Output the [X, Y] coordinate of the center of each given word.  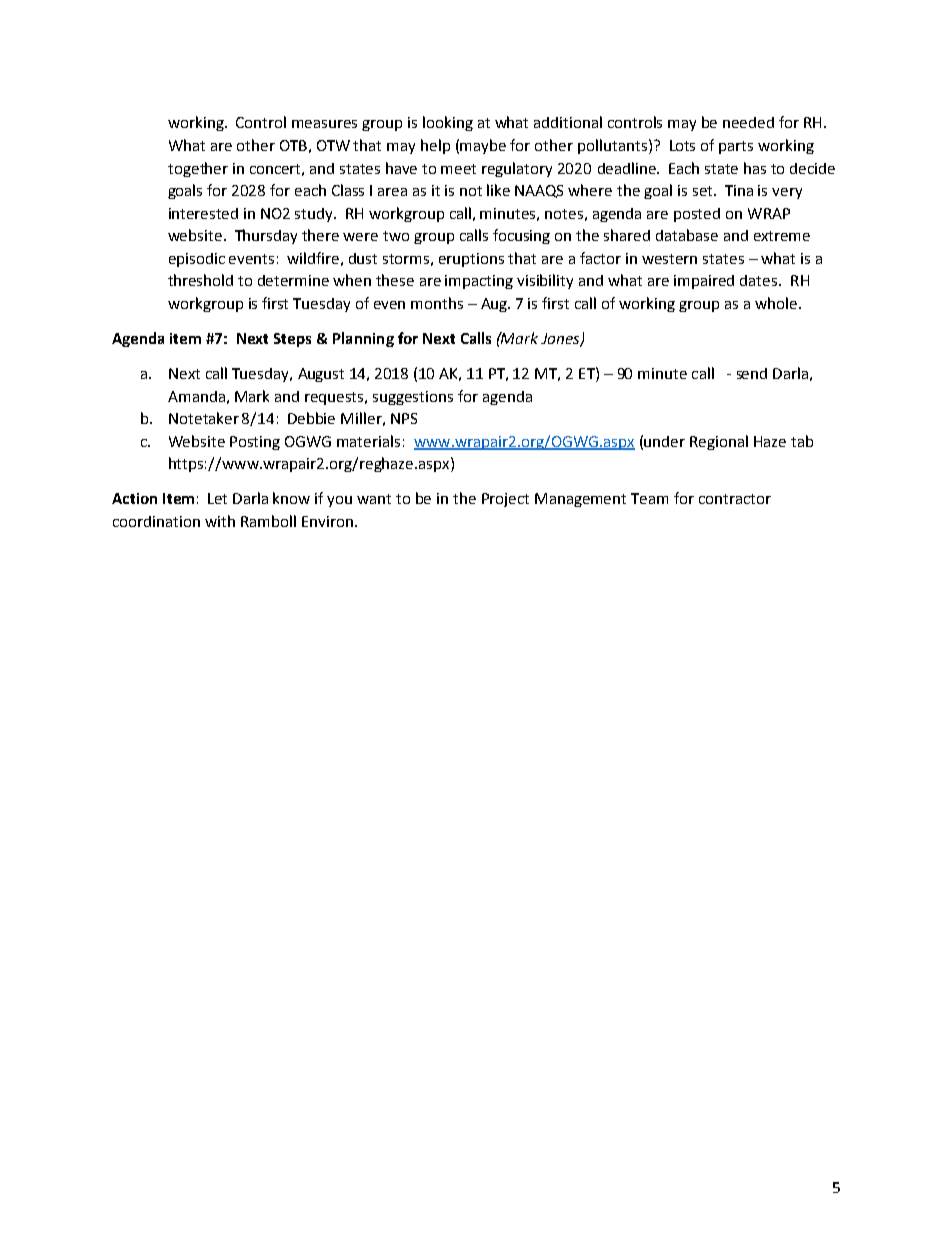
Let [217, 498]
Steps [292, 340]
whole [776, 303]
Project [505, 500]
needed [748, 122]
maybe [483, 146]
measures [324, 124]
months [437, 303]
